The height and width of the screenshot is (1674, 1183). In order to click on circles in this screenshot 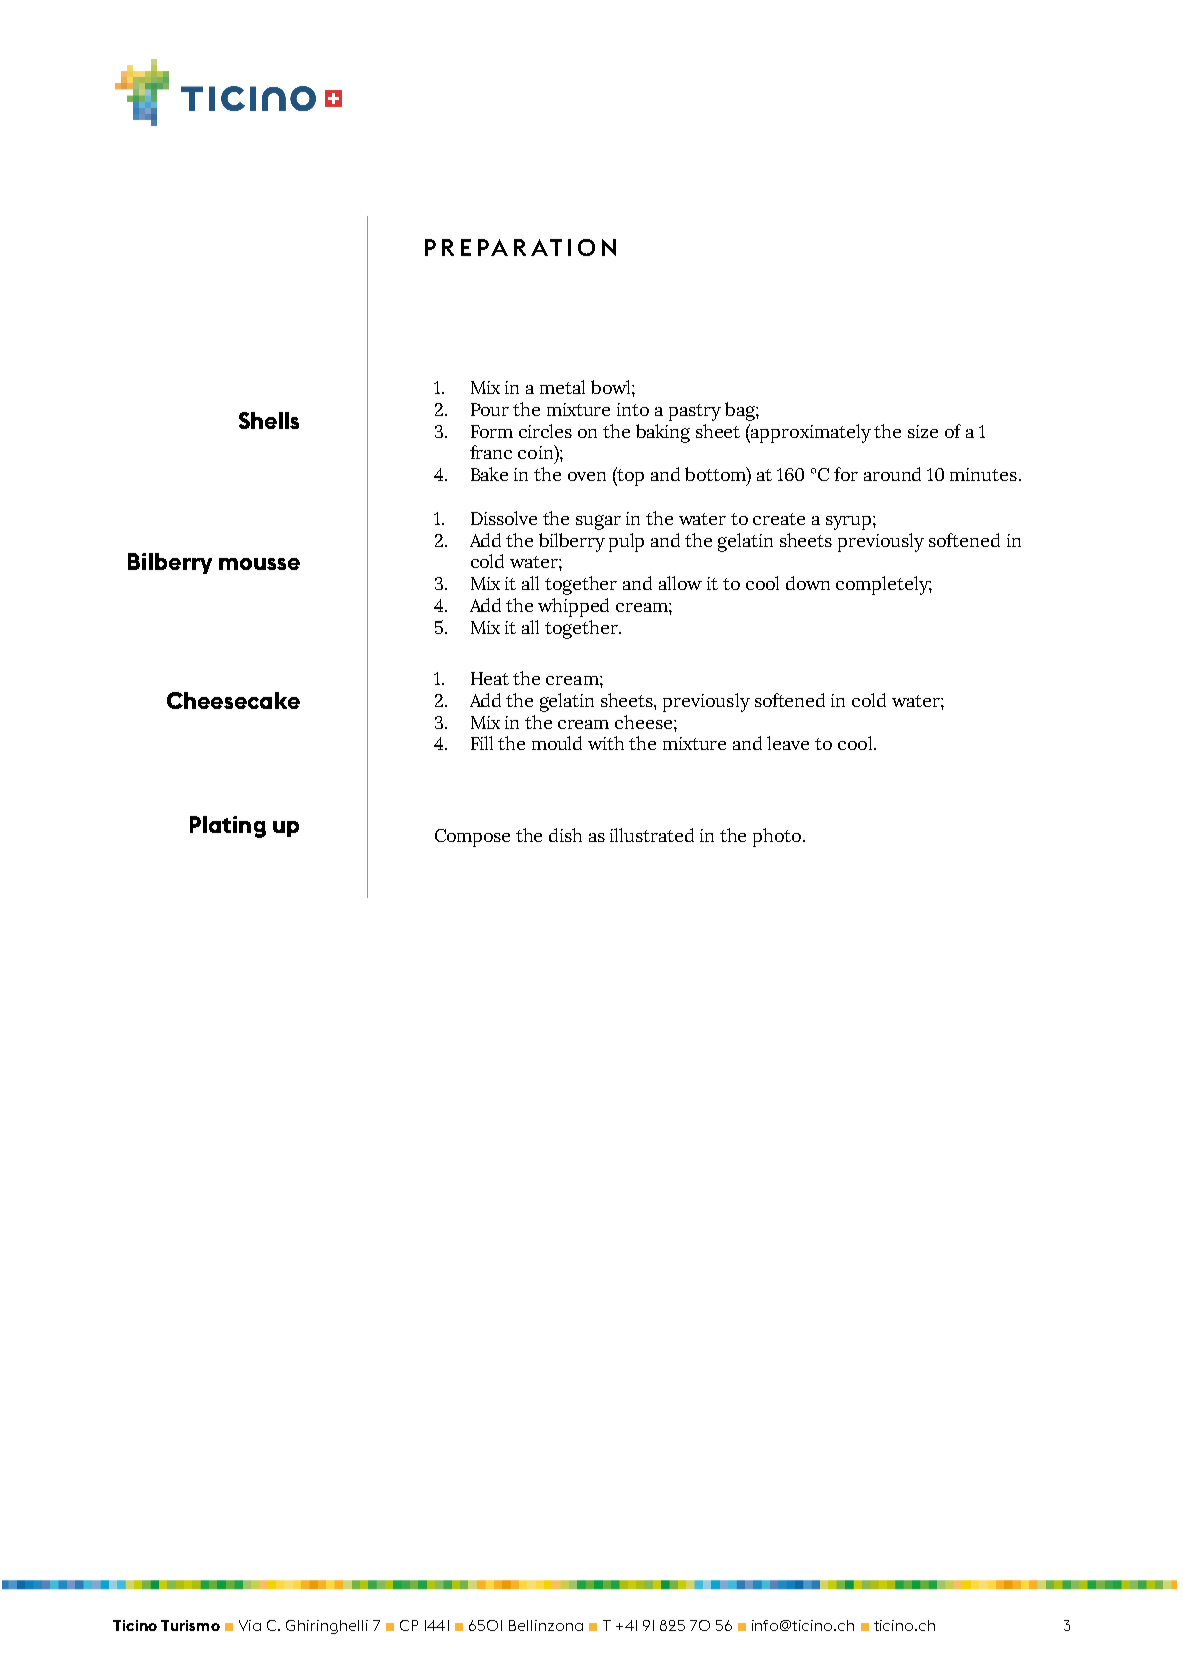, I will do `click(545, 431)`.
